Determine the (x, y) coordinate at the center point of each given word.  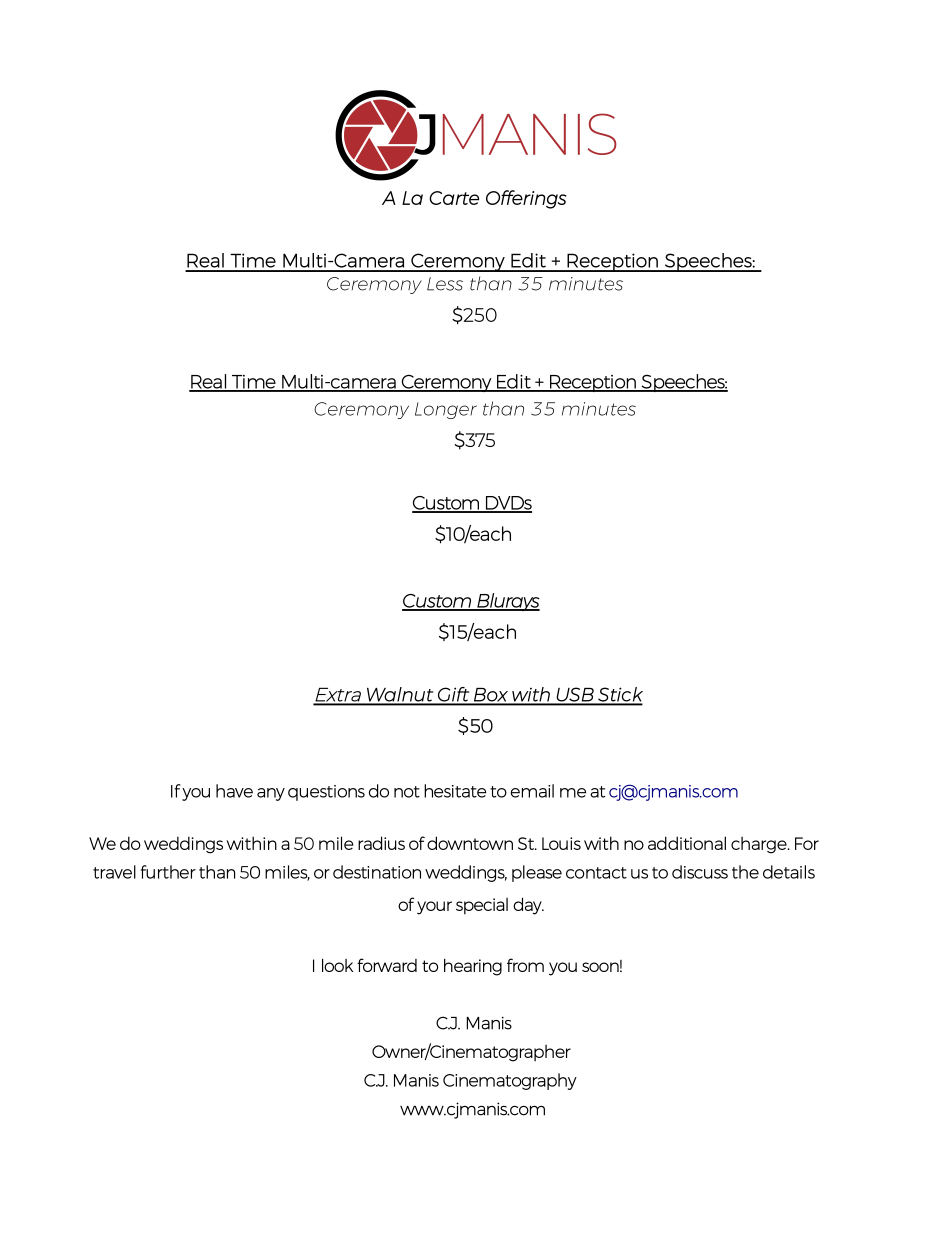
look (337, 965)
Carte (454, 198)
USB (575, 696)
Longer (446, 410)
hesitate (455, 791)
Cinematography (510, 1081)
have (234, 791)
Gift (453, 695)
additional (687, 843)
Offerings (526, 199)
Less (445, 284)
